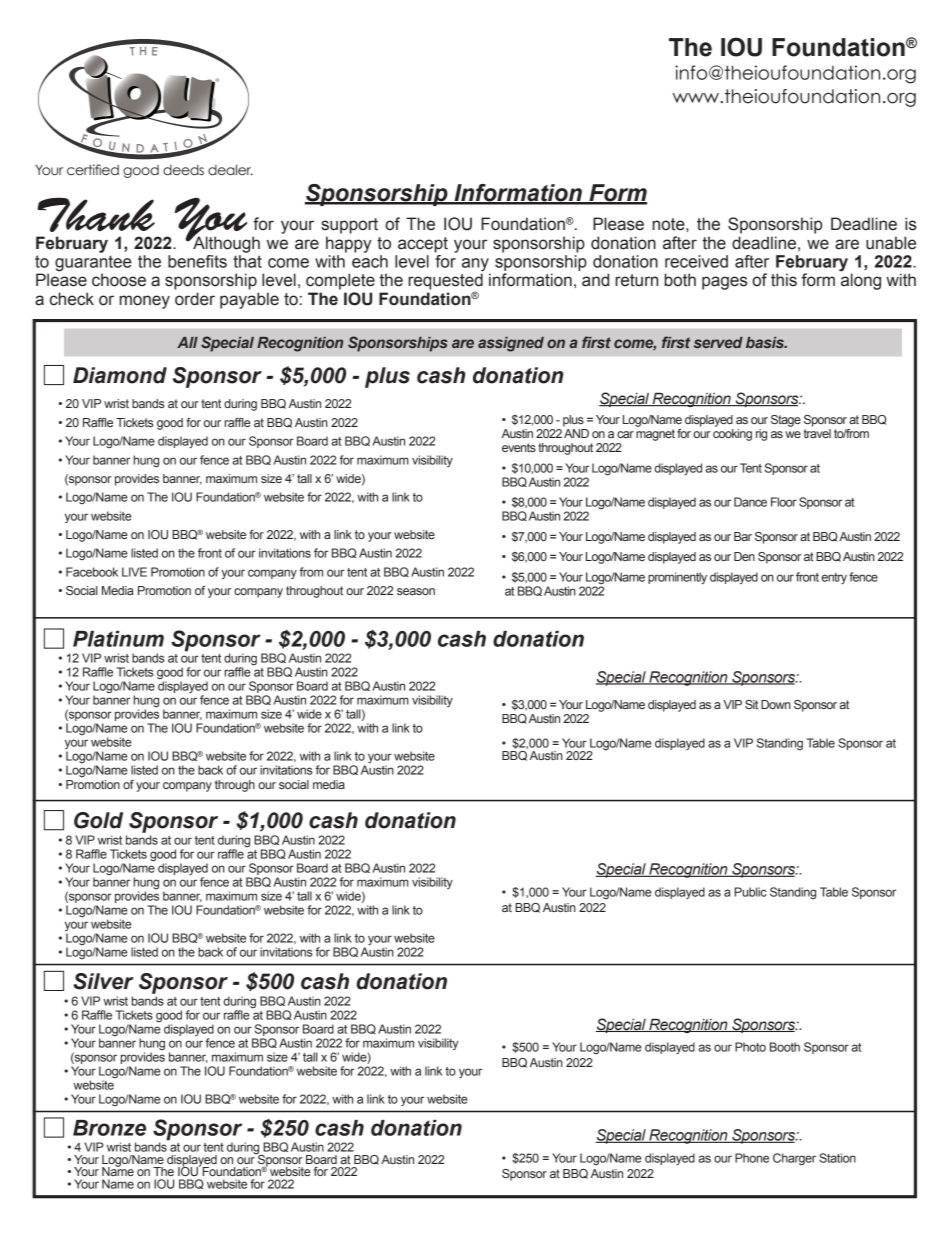 The width and height of the page is (952, 1233). I want to click on Charger, so click(794, 1159).
